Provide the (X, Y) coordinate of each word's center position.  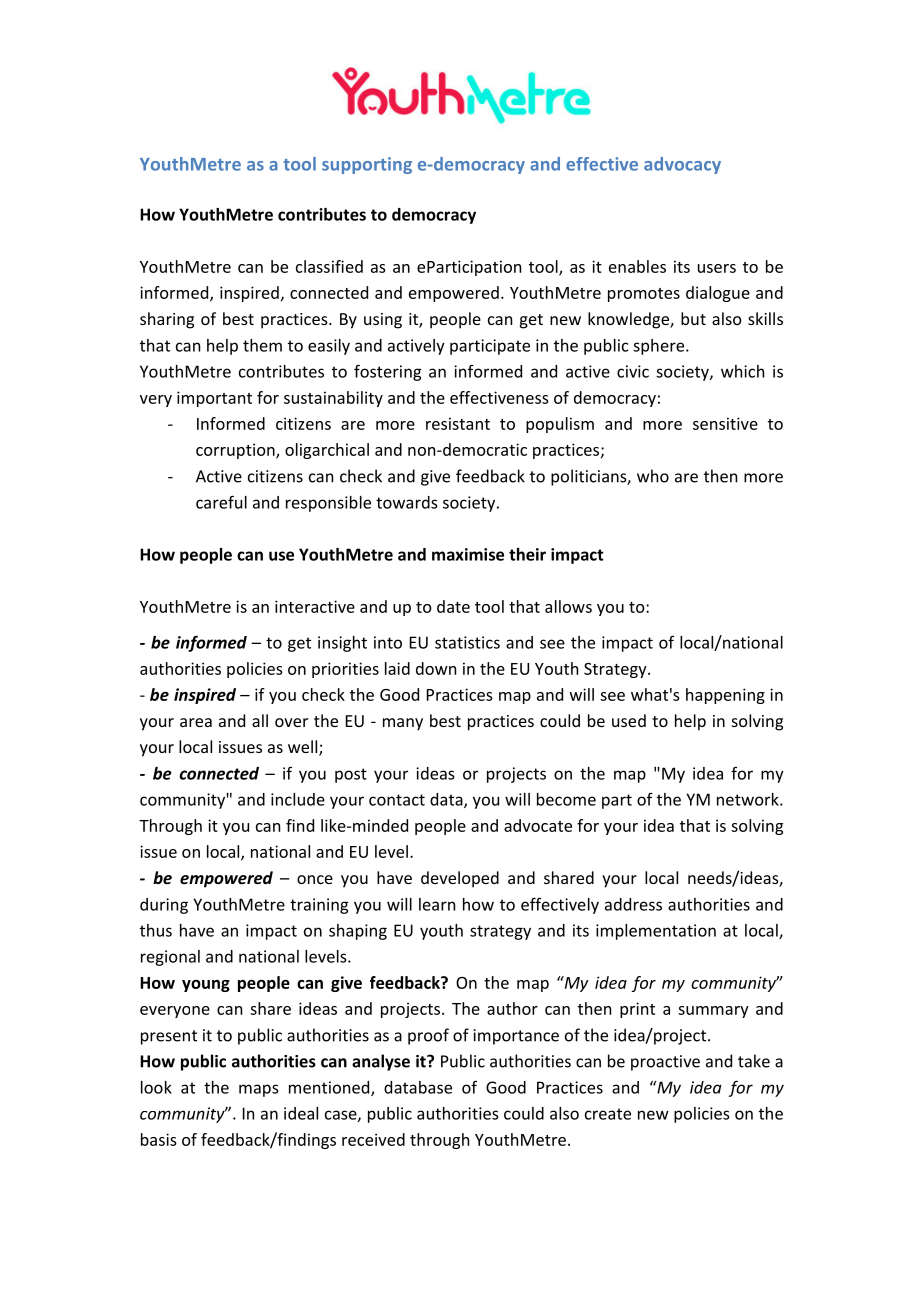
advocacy (682, 165)
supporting (367, 165)
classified (329, 266)
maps (258, 1090)
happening (725, 696)
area (196, 722)
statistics (467, 642)
